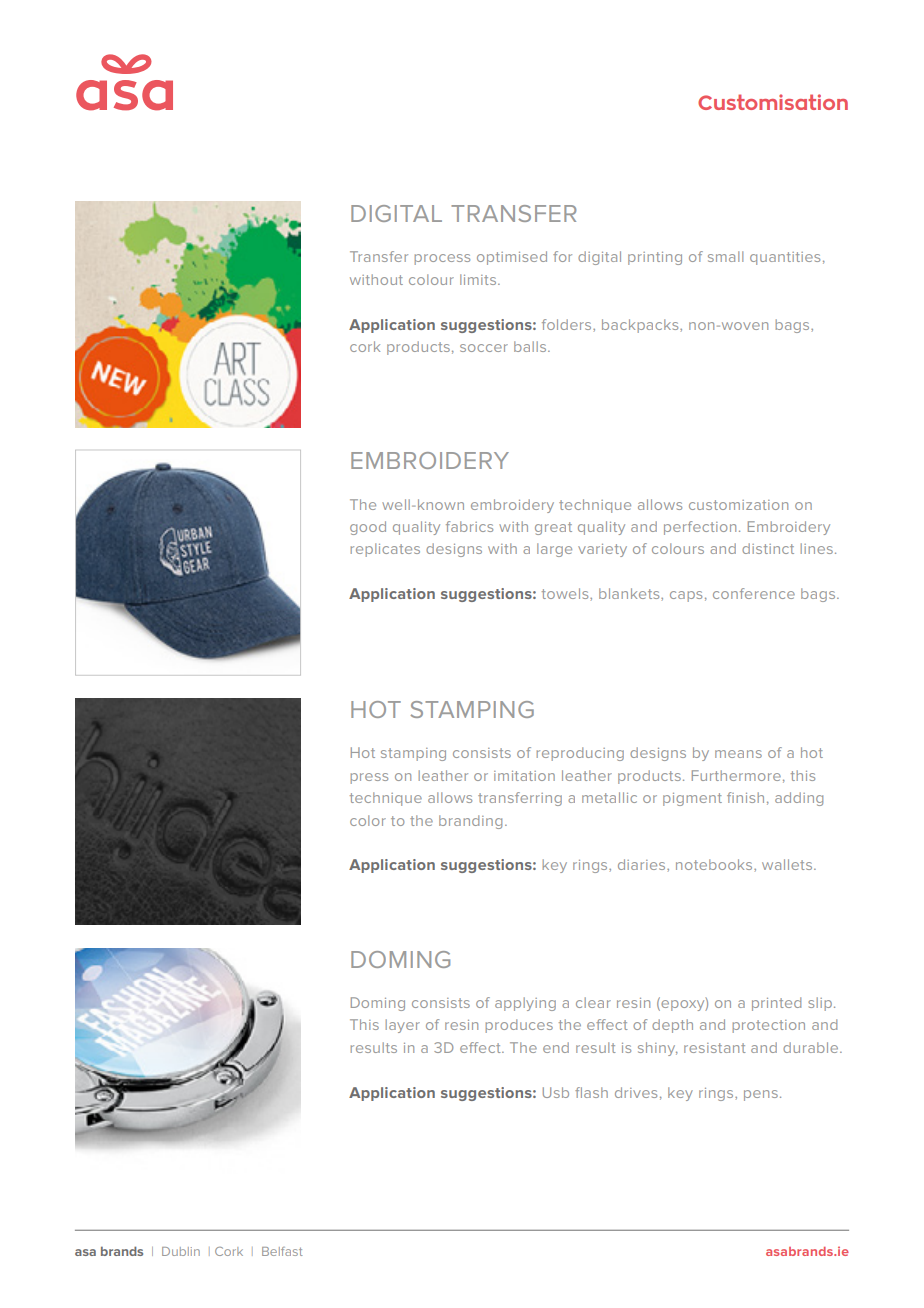 The image size is (924, 1308). What do you see at coordinates (525, 1004) in the image?
I see `applying` at bounding box center [525, 1004].
